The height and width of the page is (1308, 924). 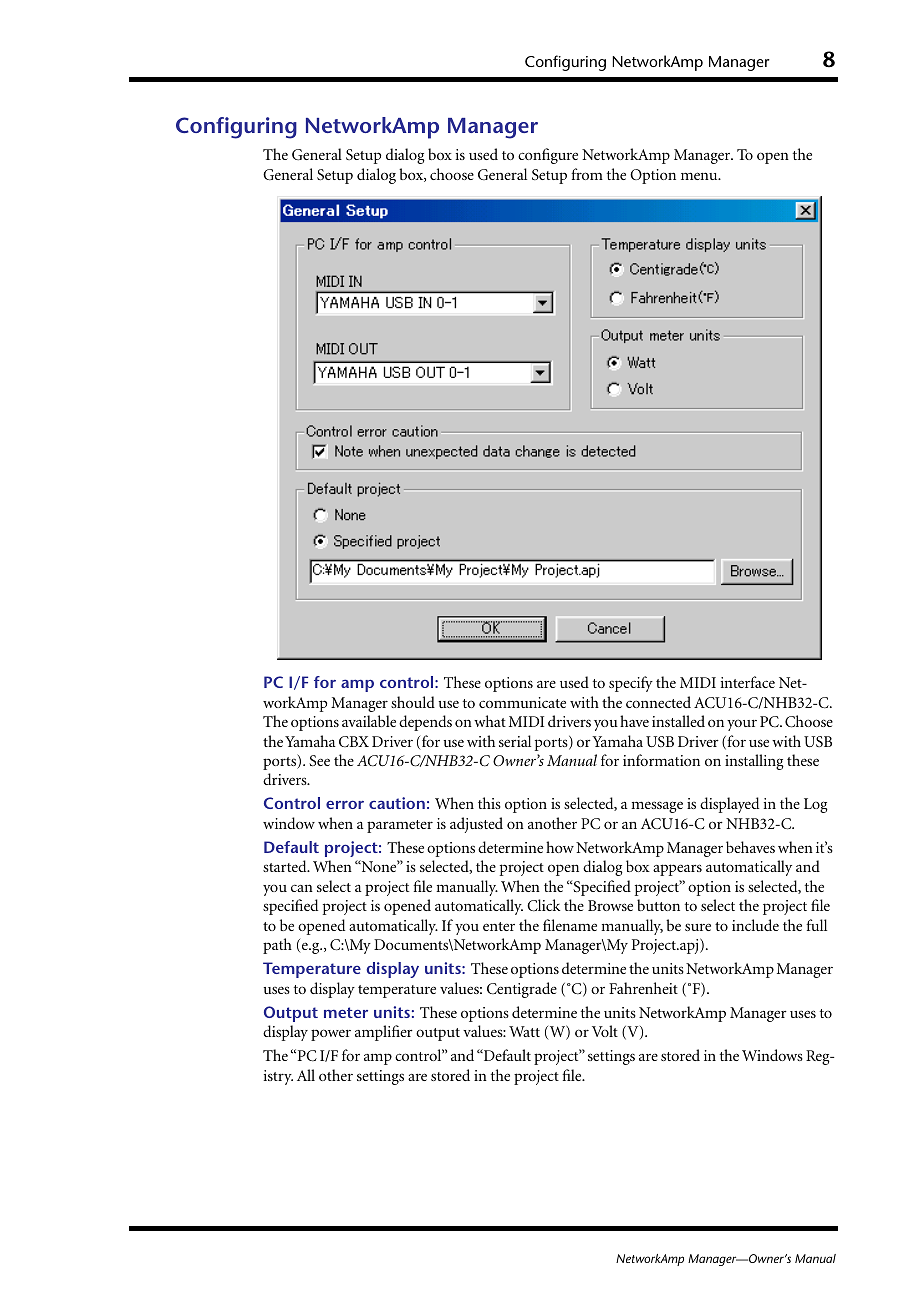 What do you see at coordinates (369, 721) in the page?
I see `available` at bounding box center [369, 721].
